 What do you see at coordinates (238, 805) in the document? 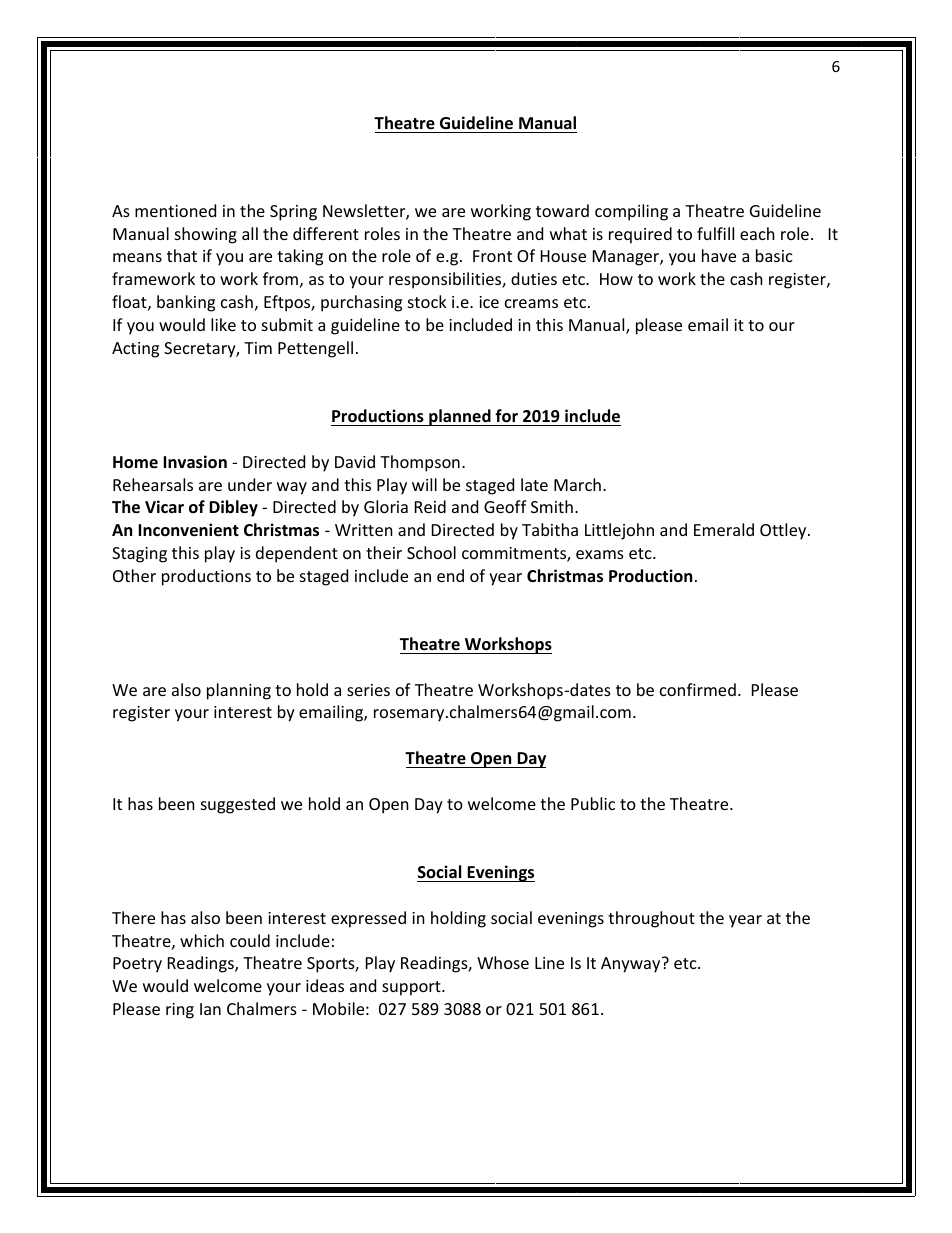
I see `suggested` at bounding box center [238, 805].
